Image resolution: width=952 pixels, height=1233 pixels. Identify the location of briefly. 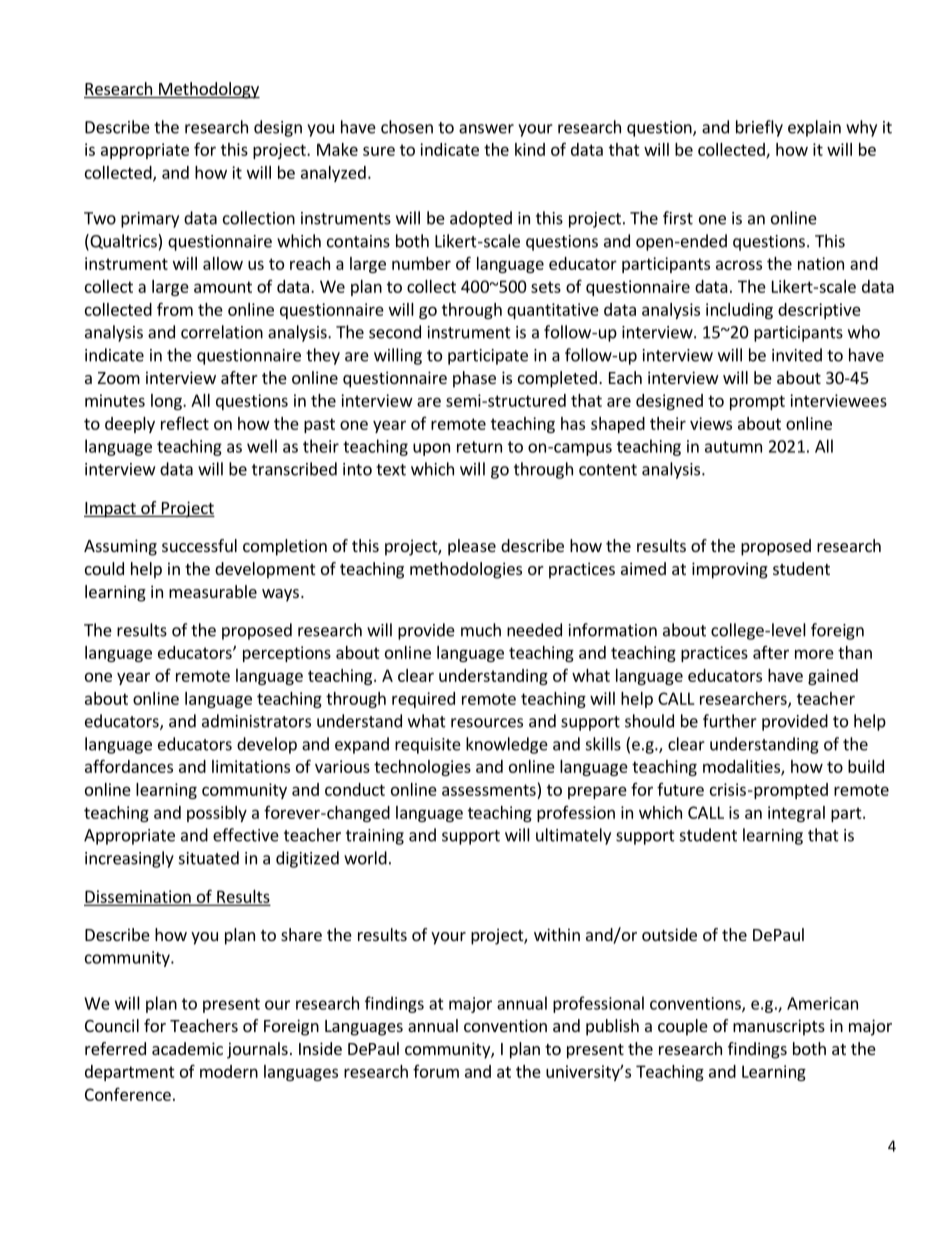
(759, 128).
